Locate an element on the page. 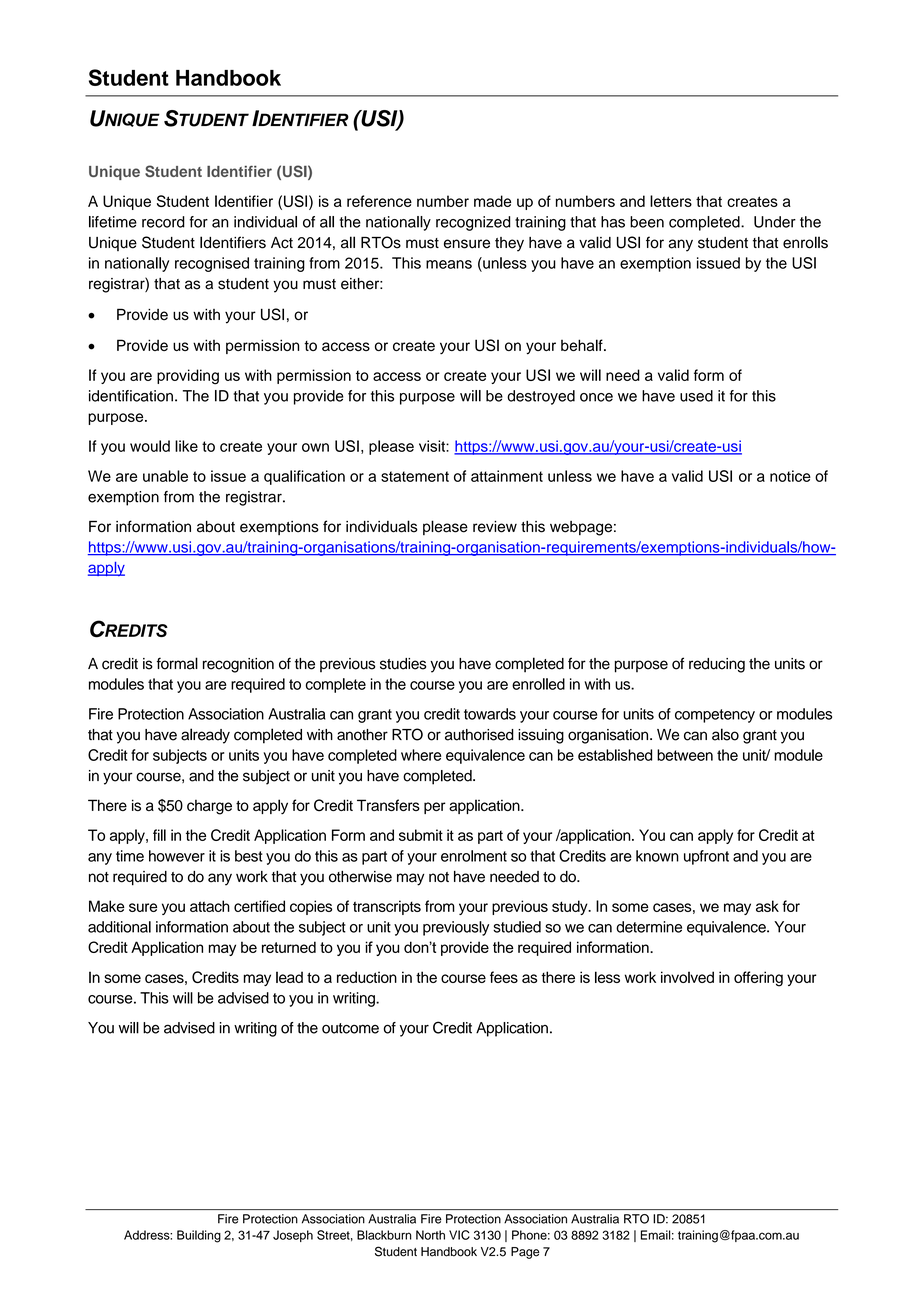 The image size is (924, 1308). Building is located at coordinates (199, 1236).
